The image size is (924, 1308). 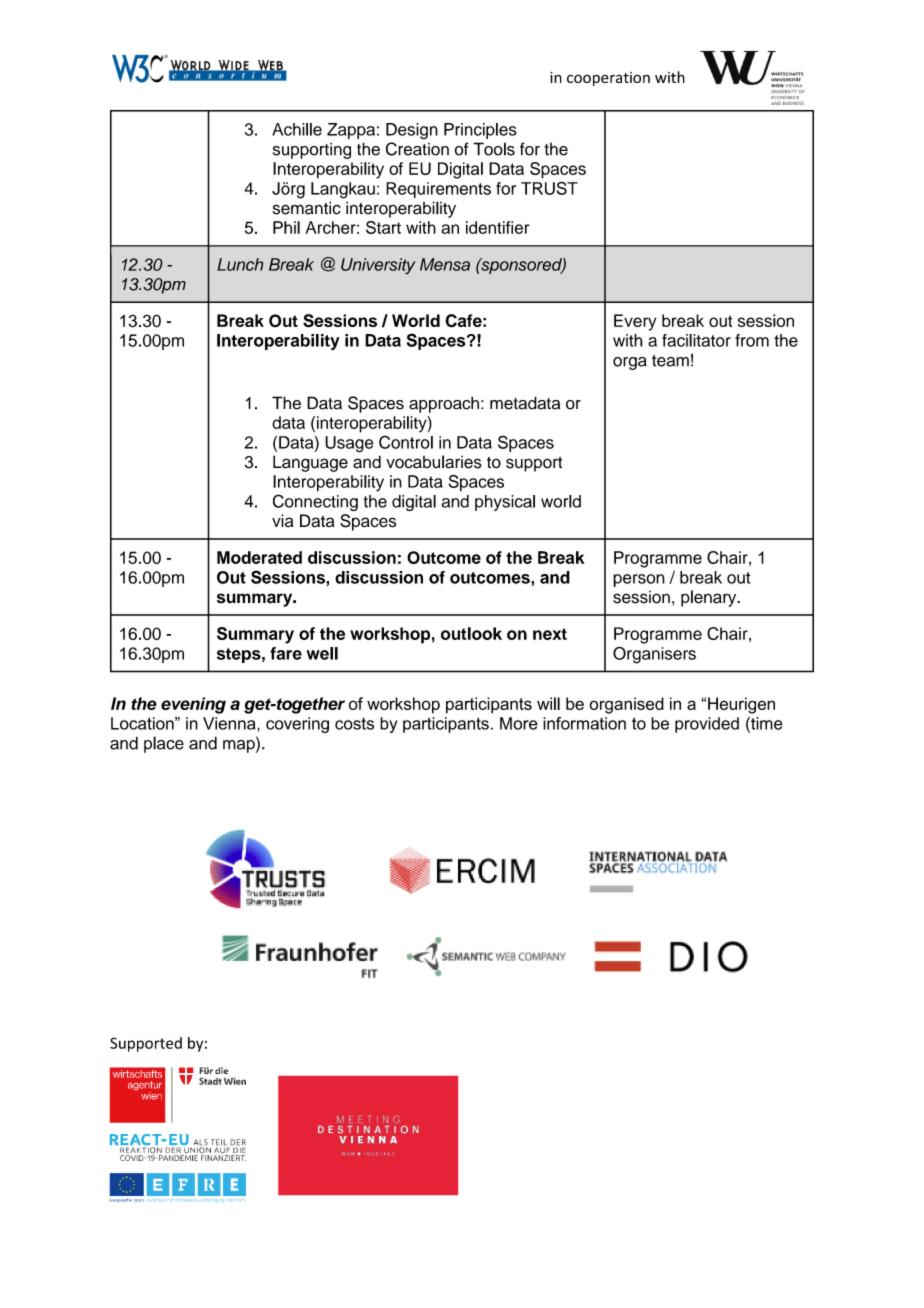 What do you see at coordinates (310, 463) in the screenshot?
I see `Language` at bounding box center [310, 463].
